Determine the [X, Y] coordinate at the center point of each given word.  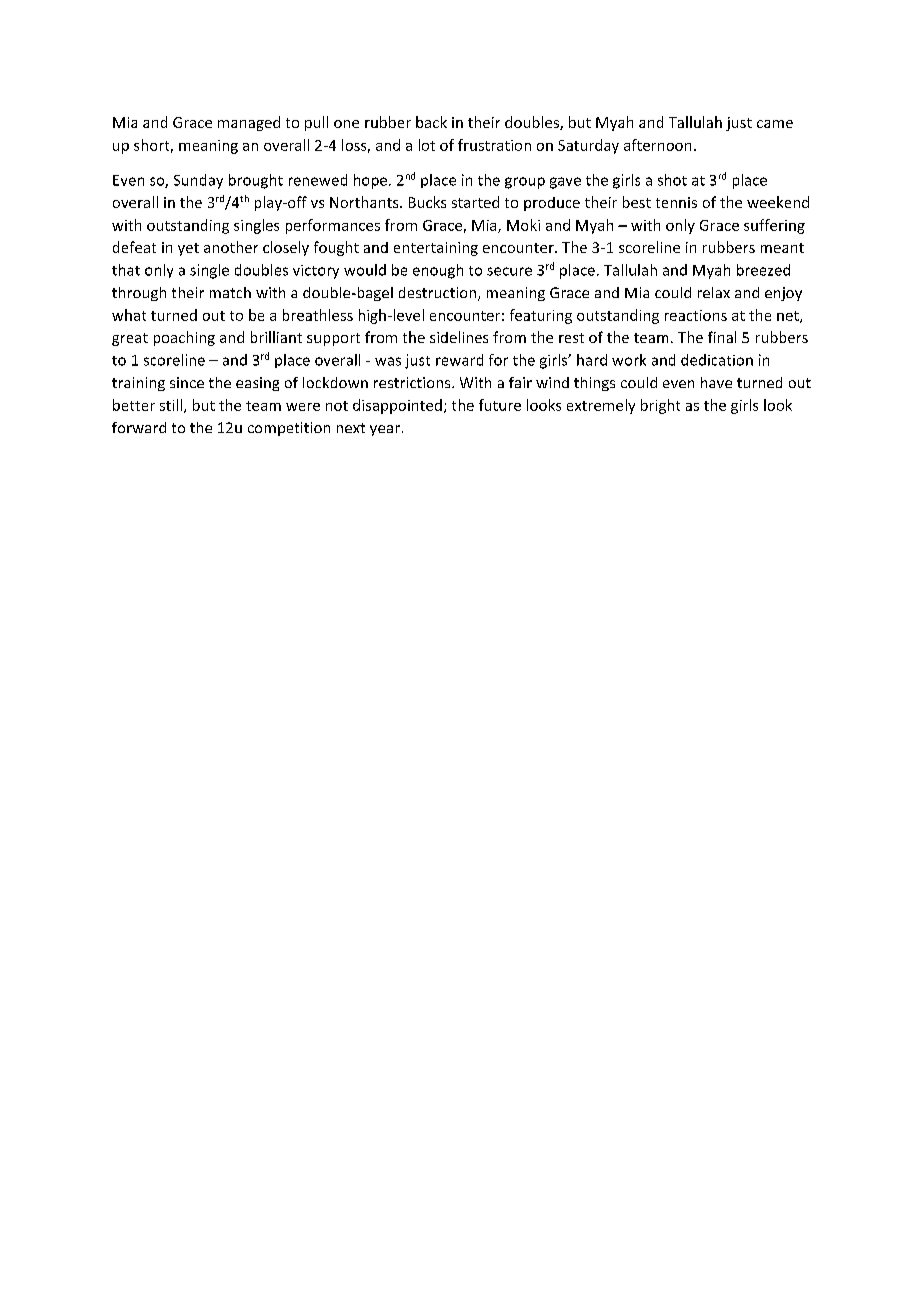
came [775, 124]
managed [249, 123]
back [431, 122]
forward [139, 427]
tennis [676, 202]
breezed [763, 270]
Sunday [198, 181]
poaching [184, 338]
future [500, 405]
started [475, 202]
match [230, 292]
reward [459, 360]
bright [660, 406]
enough [438, 271]
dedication [717, 360]
